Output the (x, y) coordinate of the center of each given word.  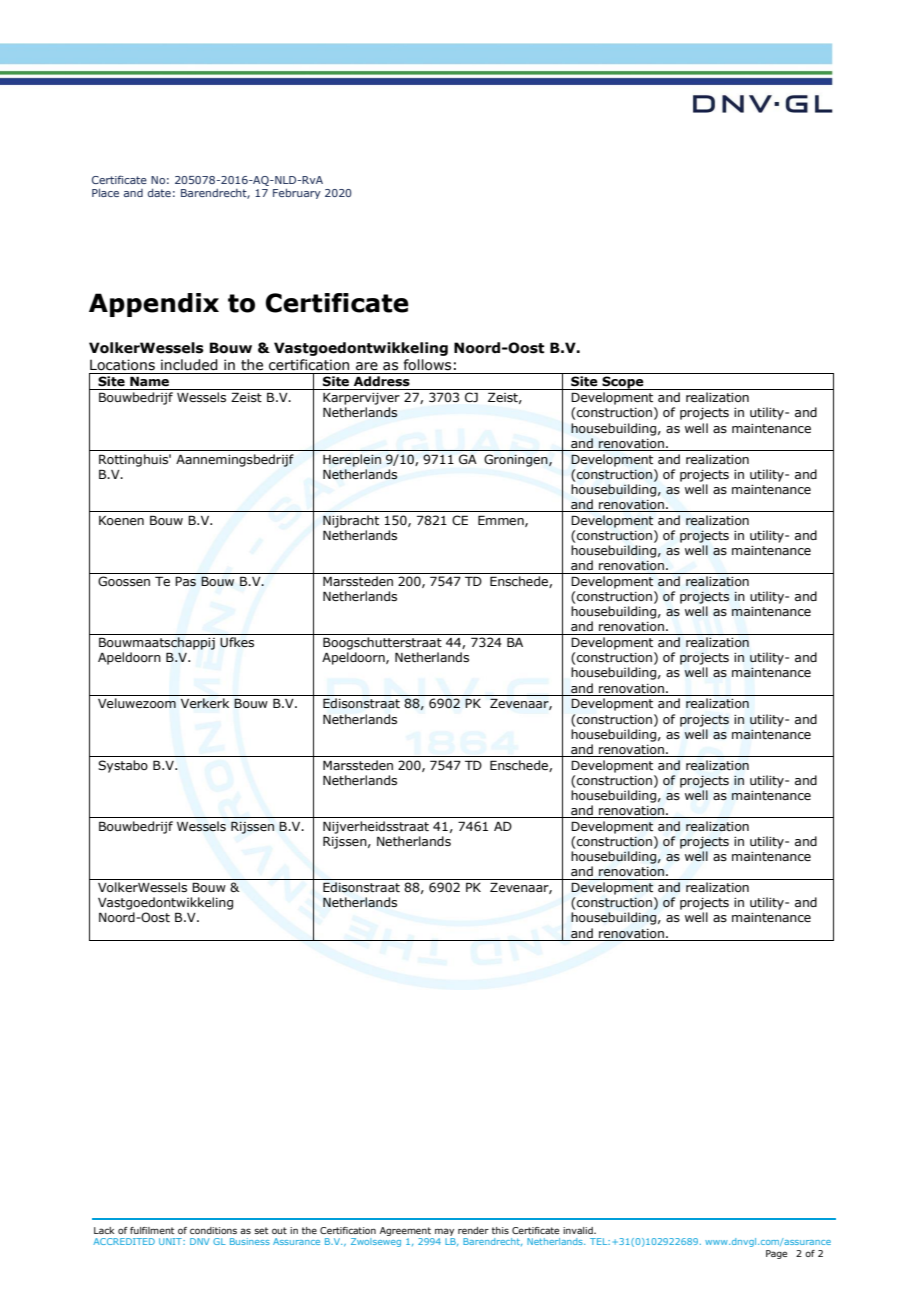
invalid (579, 1230)
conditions (213, 1230)
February (297, 193)
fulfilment (152, 1230)
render (473, 1230)
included (189, 365)
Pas (185, 581)
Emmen (502, 521)
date (159, 192)
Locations (122, 365)
